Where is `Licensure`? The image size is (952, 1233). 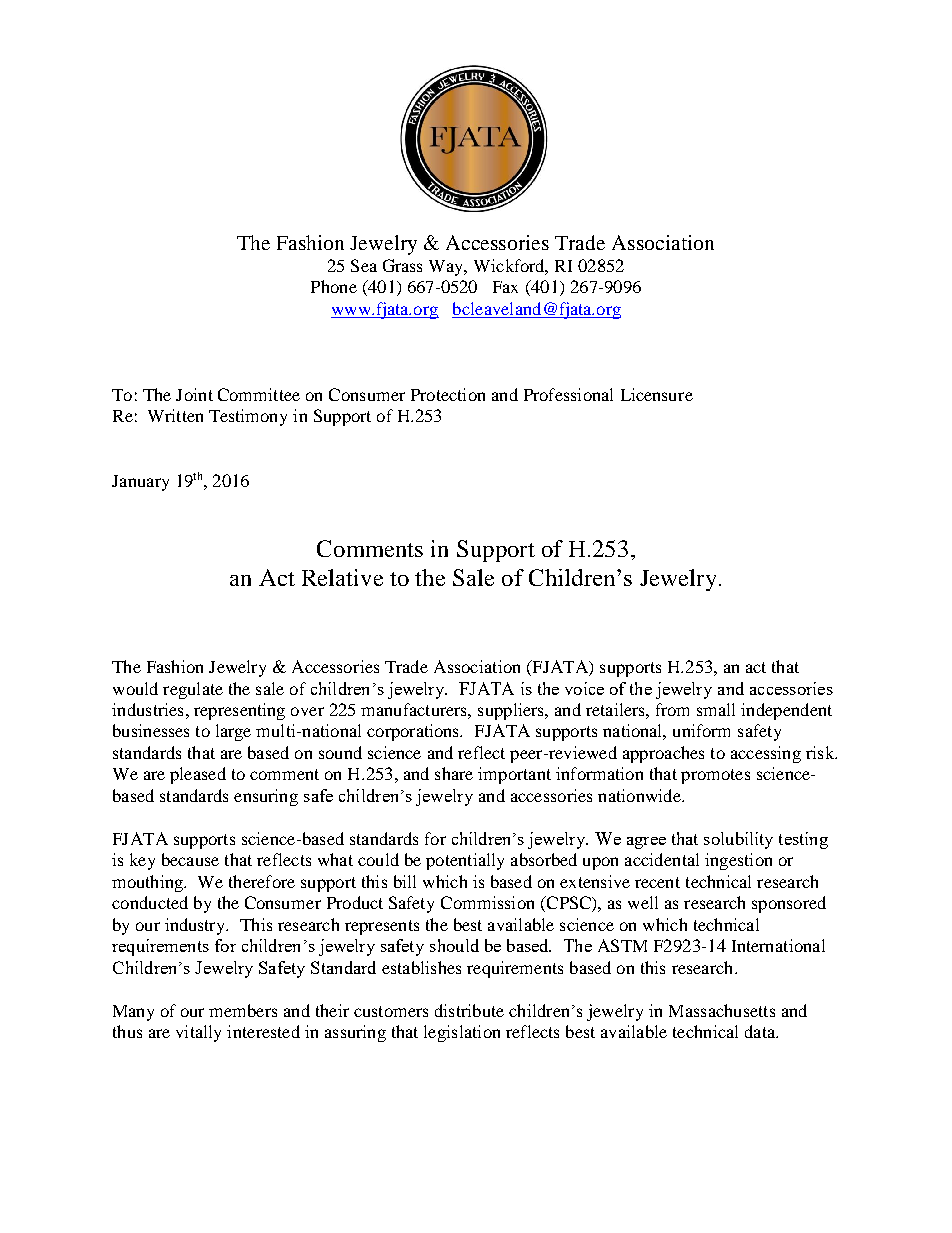
Licensure is located at coordinates (657, 394).
